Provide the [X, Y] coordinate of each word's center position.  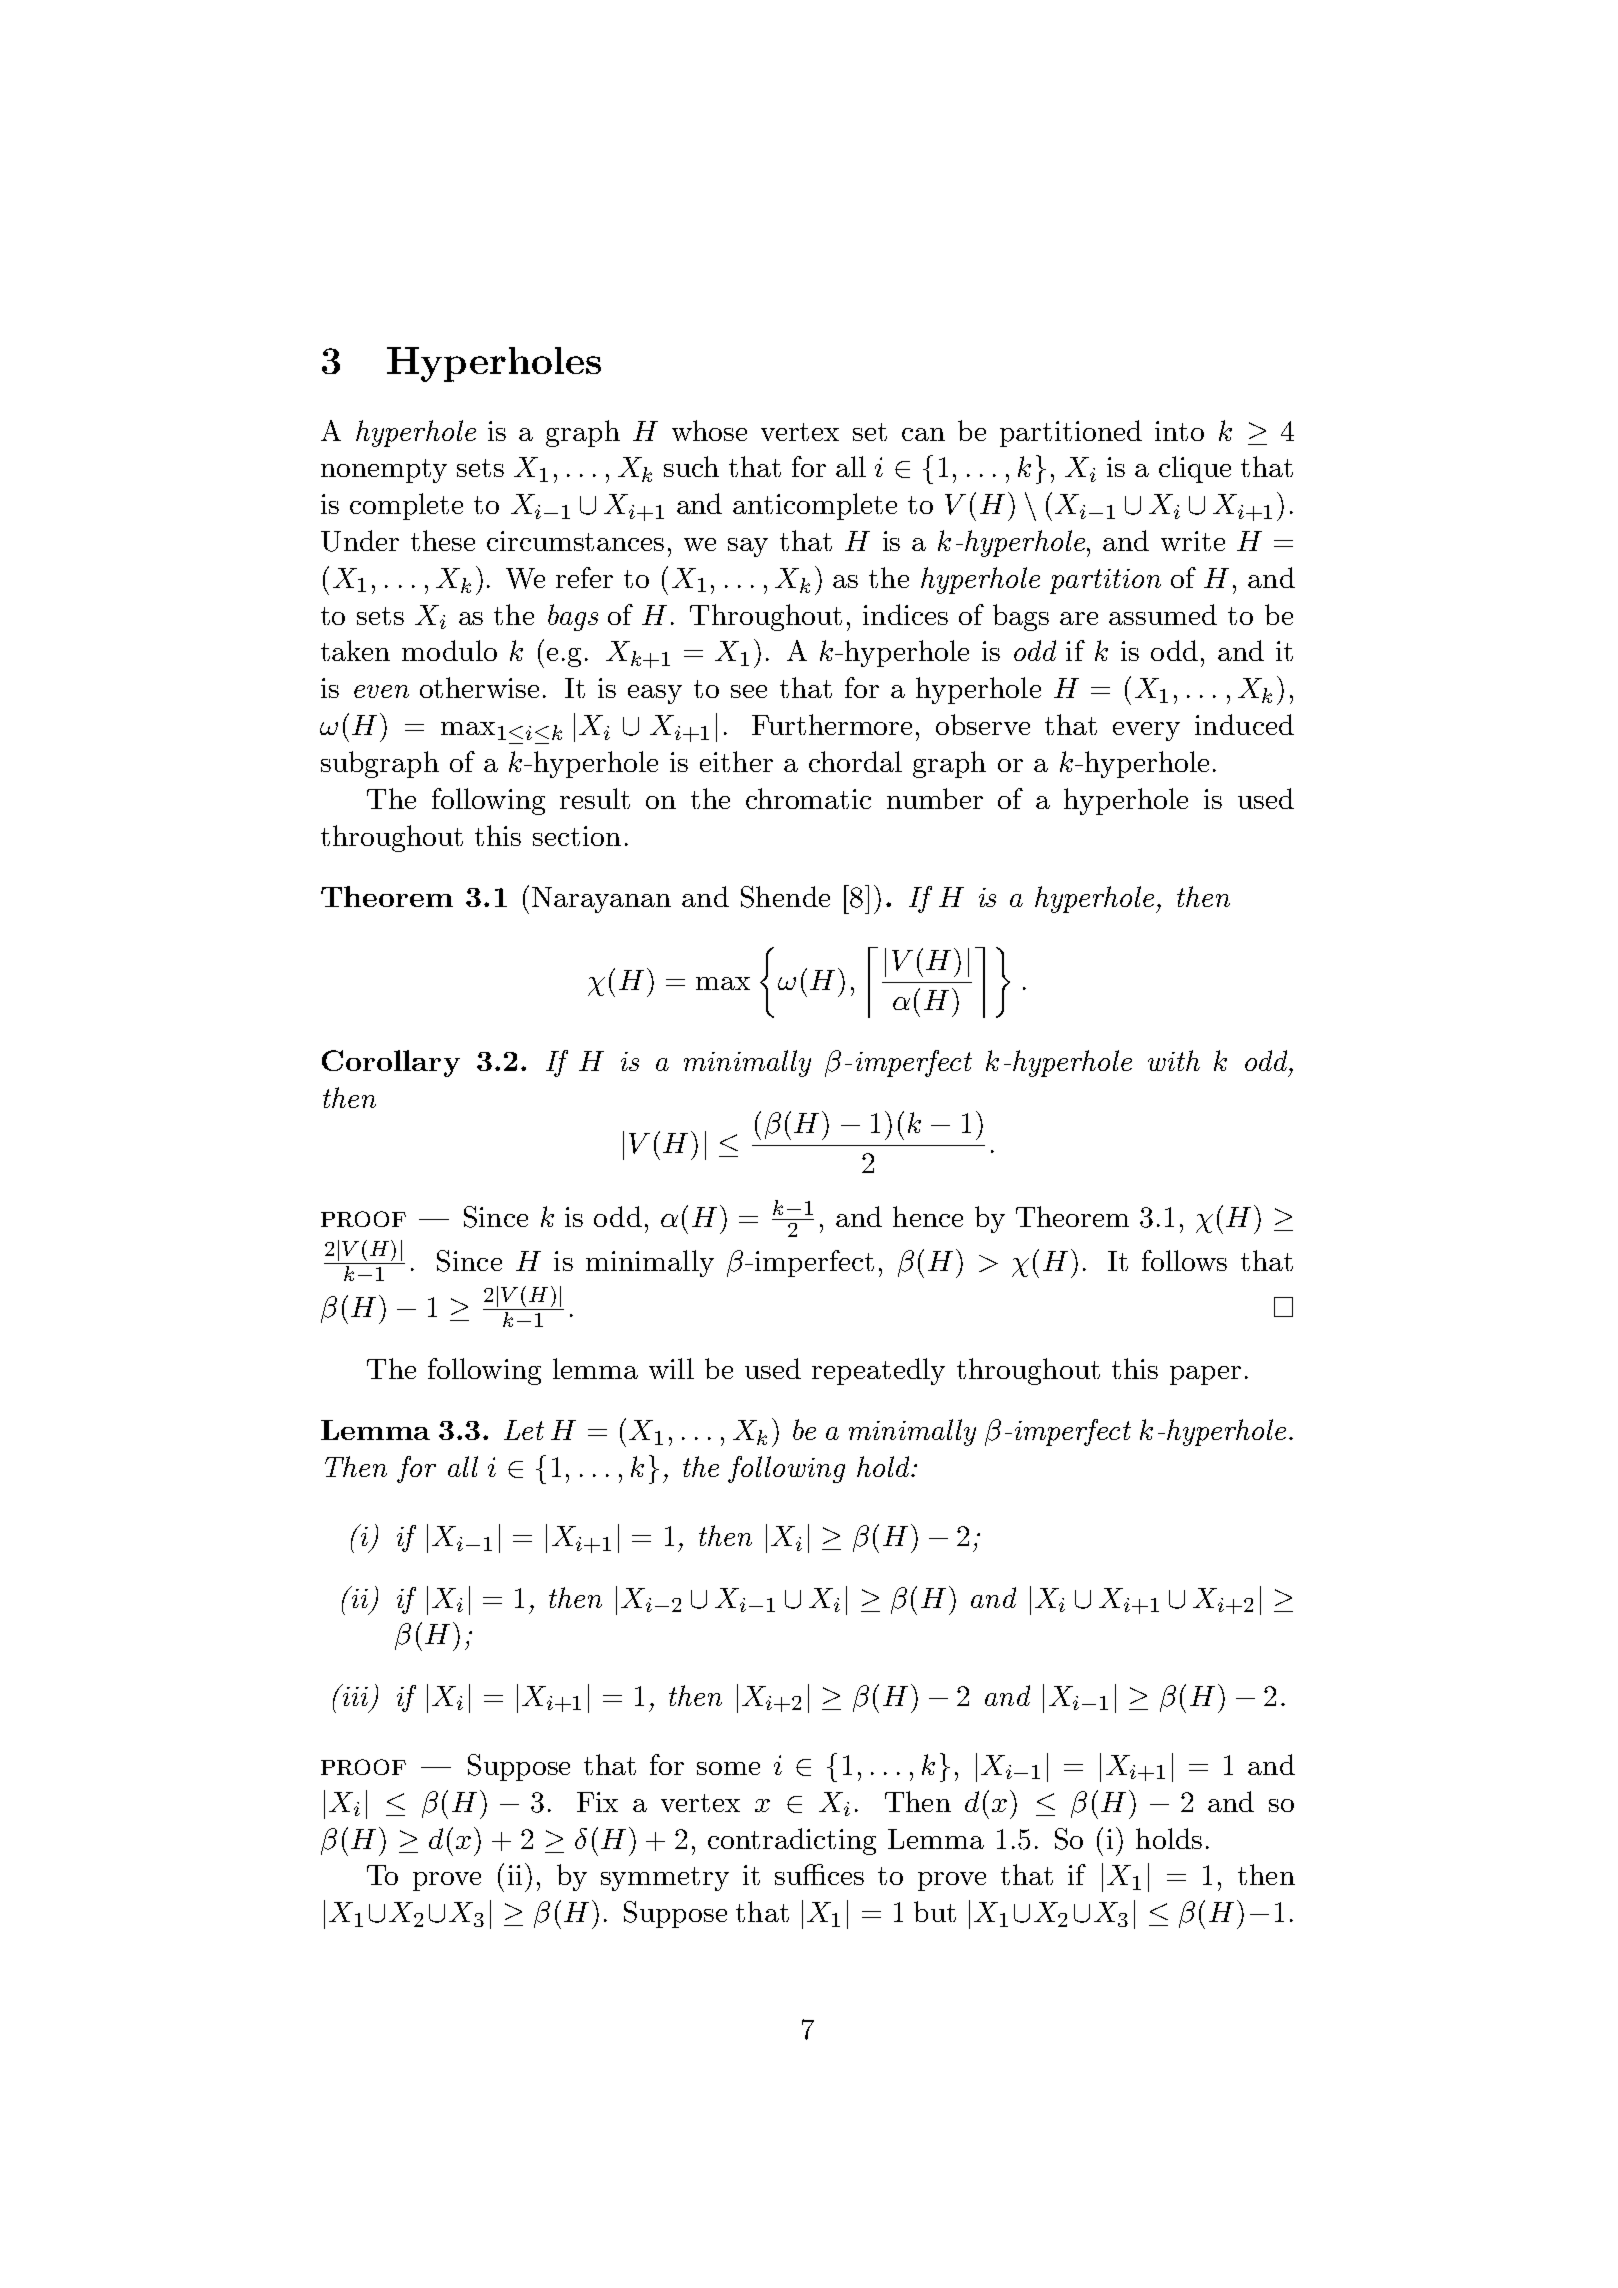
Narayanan [601, 900]
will [671, 1368]
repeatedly [878, 1371]
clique [1195, 469]
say [748, 547]
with [1174, 1060]
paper [1205, 1375]
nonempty [384, 471]
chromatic [808, 798]
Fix [597, 1802]
